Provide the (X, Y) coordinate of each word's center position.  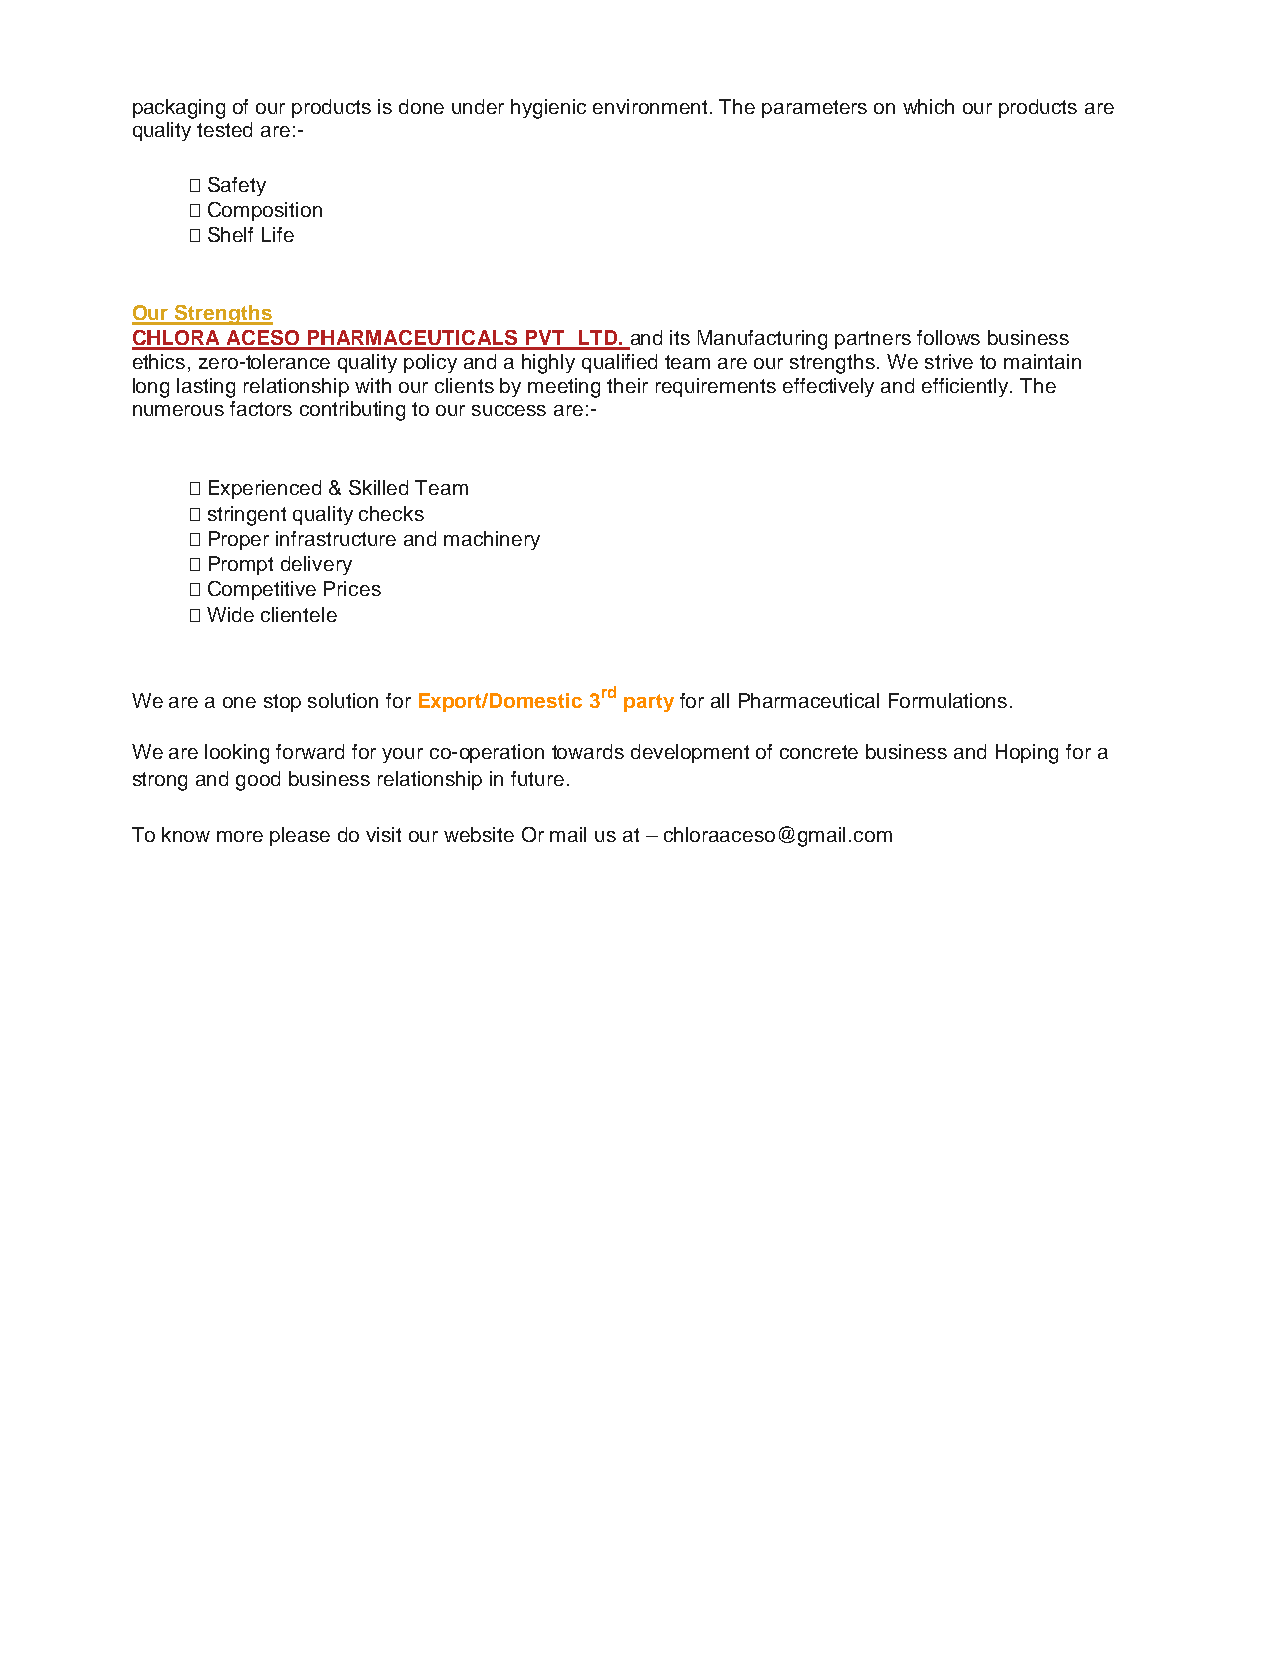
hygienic (548, 109)
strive (949, 361)
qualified (619, 363)
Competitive (262, 590)
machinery (492, 540)
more (240, 836)
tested (224, 129)
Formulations (948, 700)
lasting (206, 388)
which (928, 106)
